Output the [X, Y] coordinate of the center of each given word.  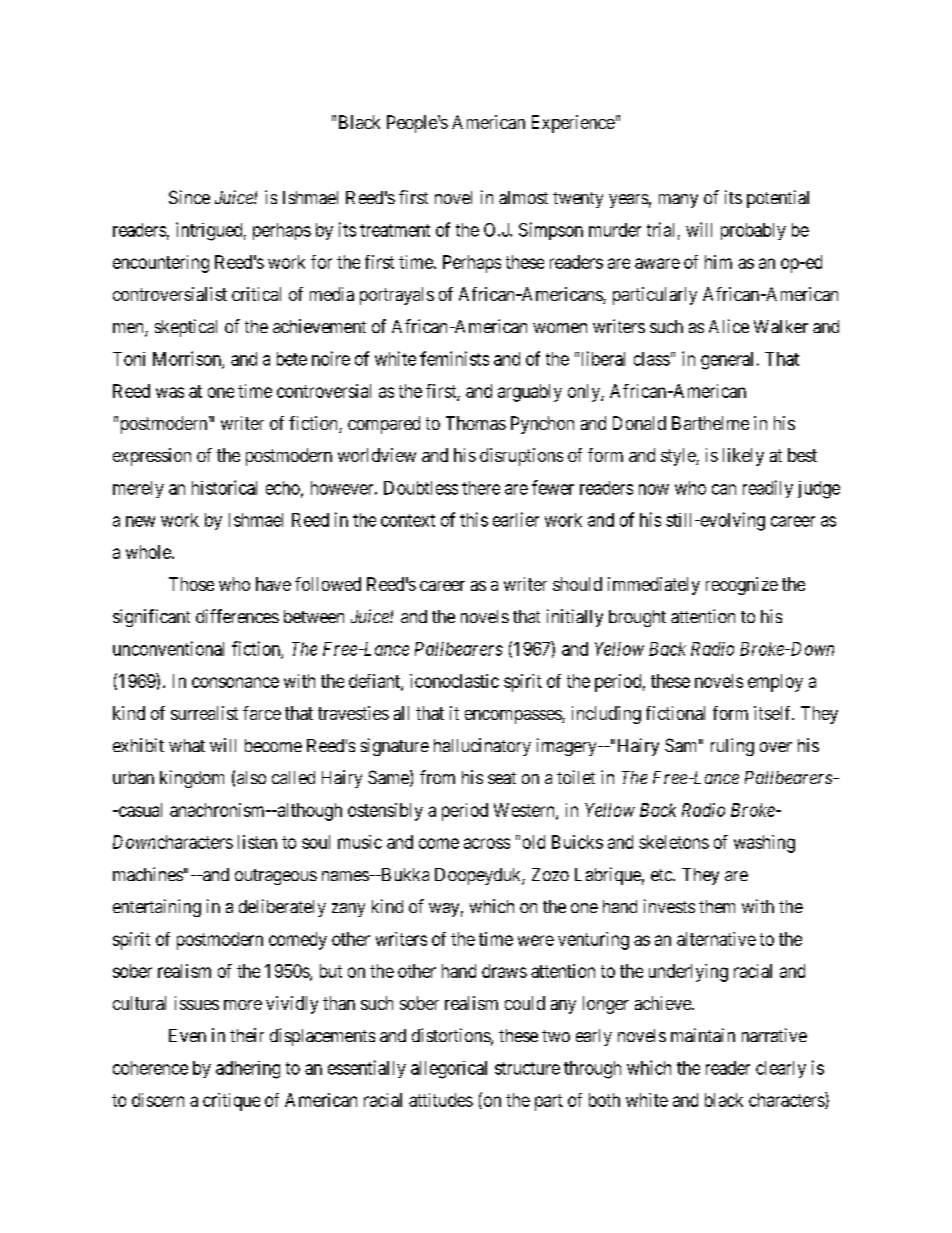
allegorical [449, 1070]
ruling [732, 747]
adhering [248, 1070]
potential [778, 199]
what [187, 745]
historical [224, 487]
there [481, 488]
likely [743, 457]
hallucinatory [482, 747]
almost [523, 197]
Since [189, 197]
